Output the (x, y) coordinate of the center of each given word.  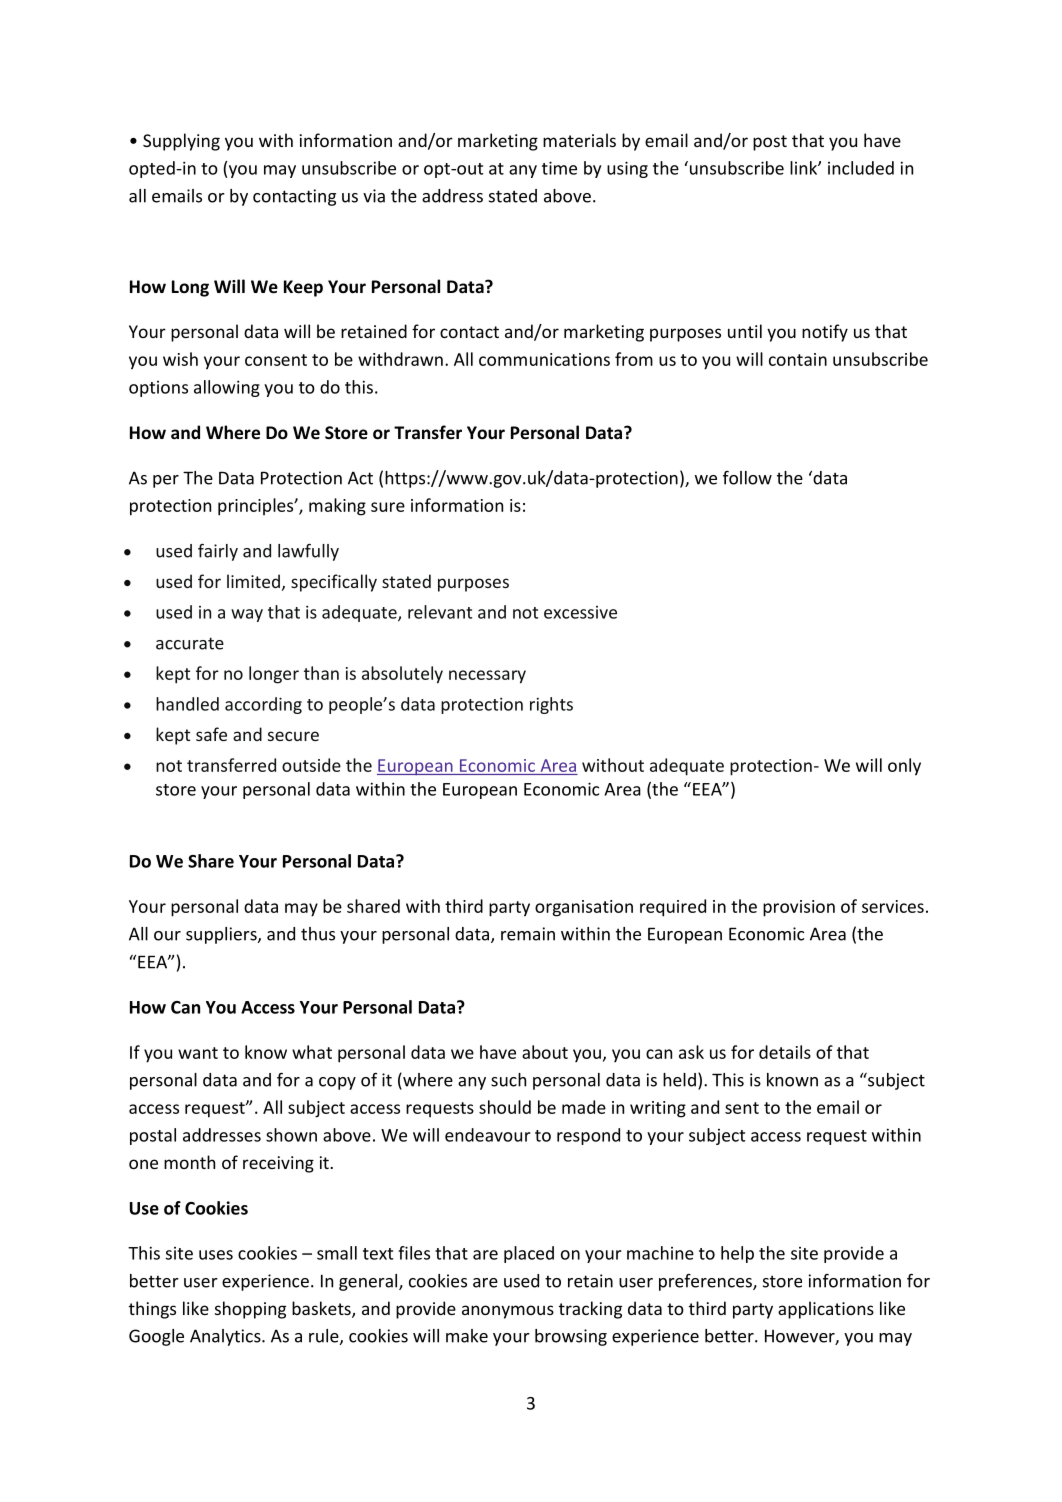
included (861, 168)
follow (747, 478)
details (785, 1052)
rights (551, 705)
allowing (227, 388)
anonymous (508, 1312)
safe (211, 734)
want (198, 1053)
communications (544, 359)
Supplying (181, 142)
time (559, 168)
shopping (250, 1310)
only (904, 767)
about (545, 1052)
